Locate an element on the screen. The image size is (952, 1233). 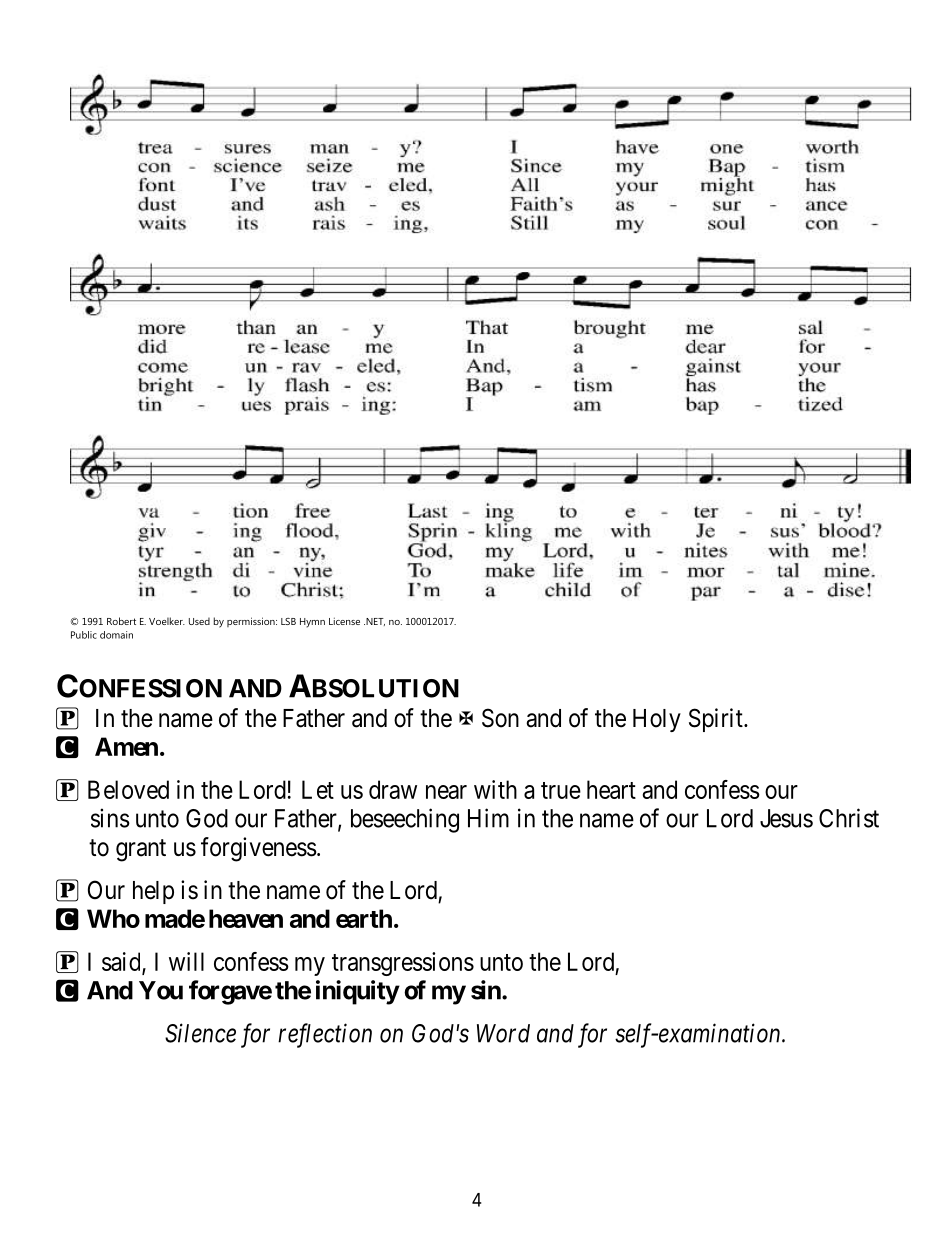
Amen is located at coordinates (126, 746).
